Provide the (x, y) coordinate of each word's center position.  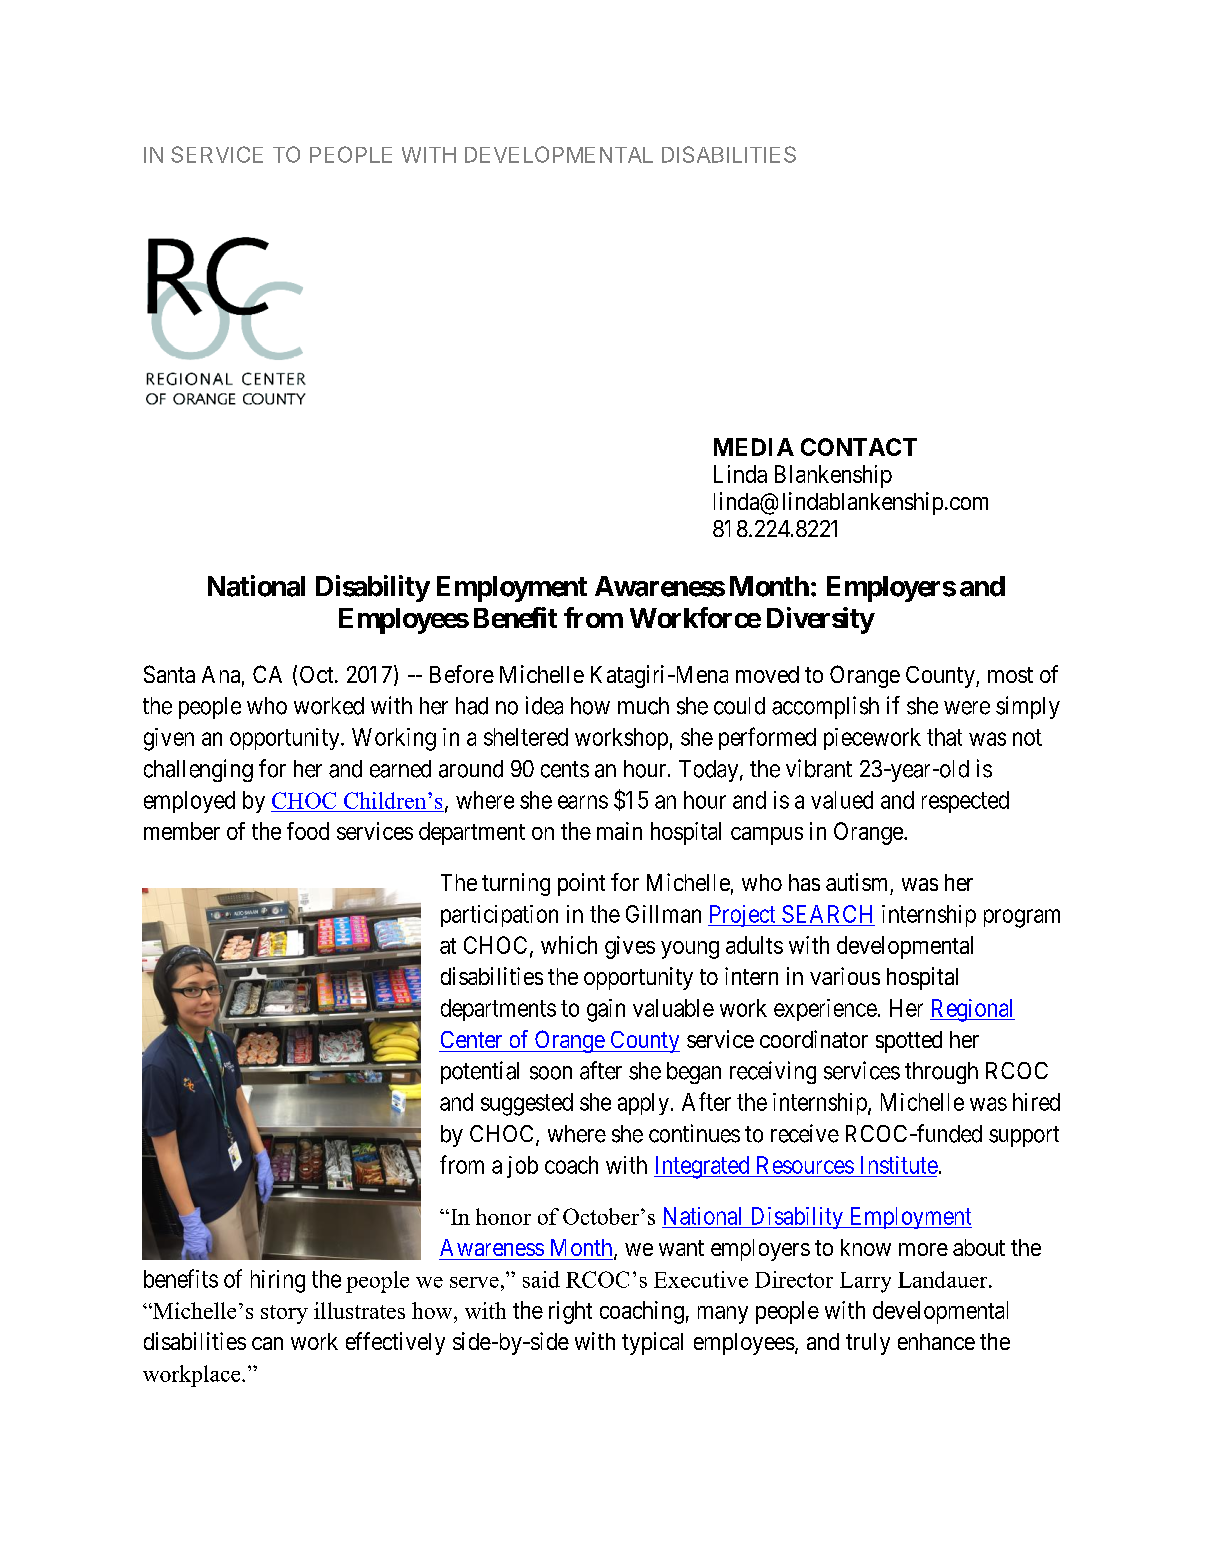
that (944, 737)
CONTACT (859, 447)
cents (565, 769)
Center (471, 1039)
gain (606, 1010)
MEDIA (754, 447)
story (284, 1314)
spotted (909, 1042)
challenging (198, 770)
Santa (169, 674)
